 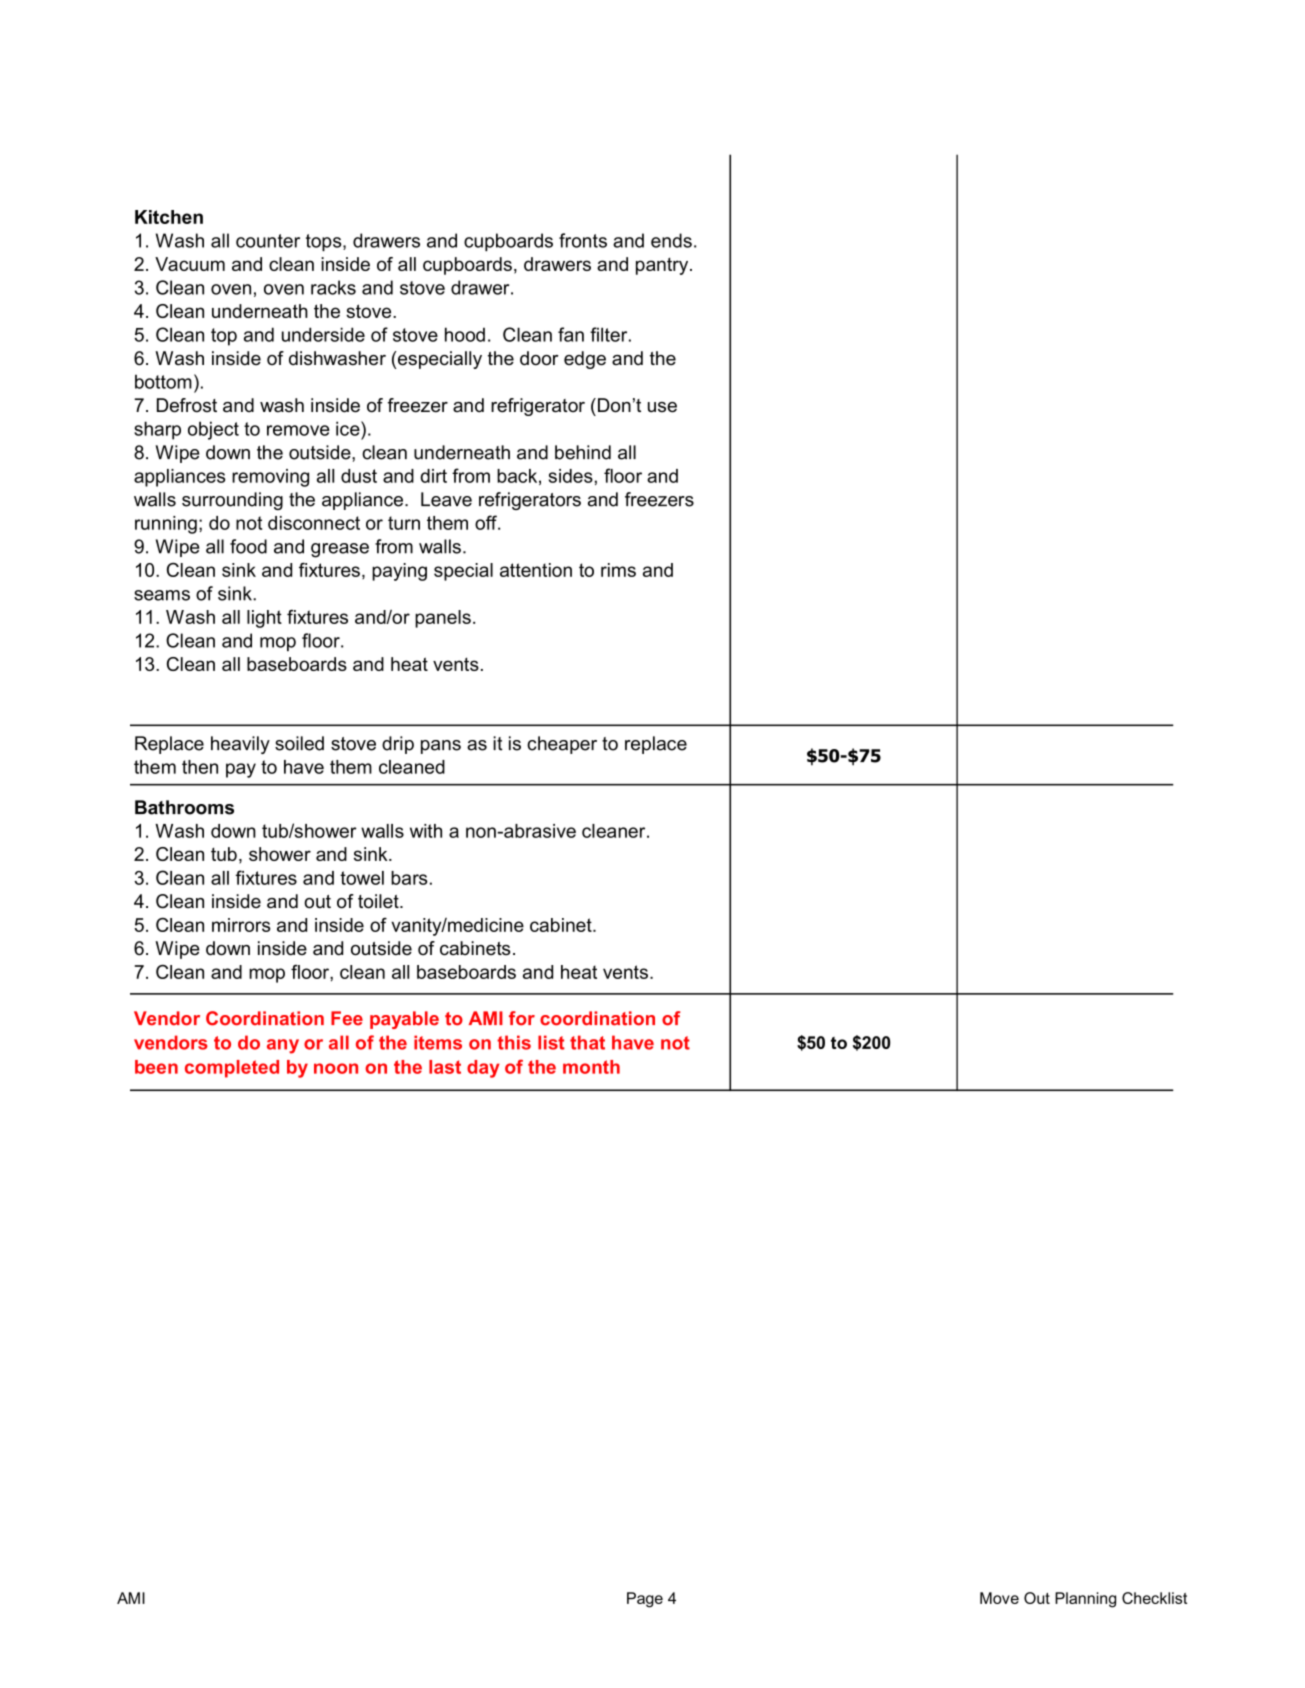 I want to click on attention, so click(x=536, y=570).
